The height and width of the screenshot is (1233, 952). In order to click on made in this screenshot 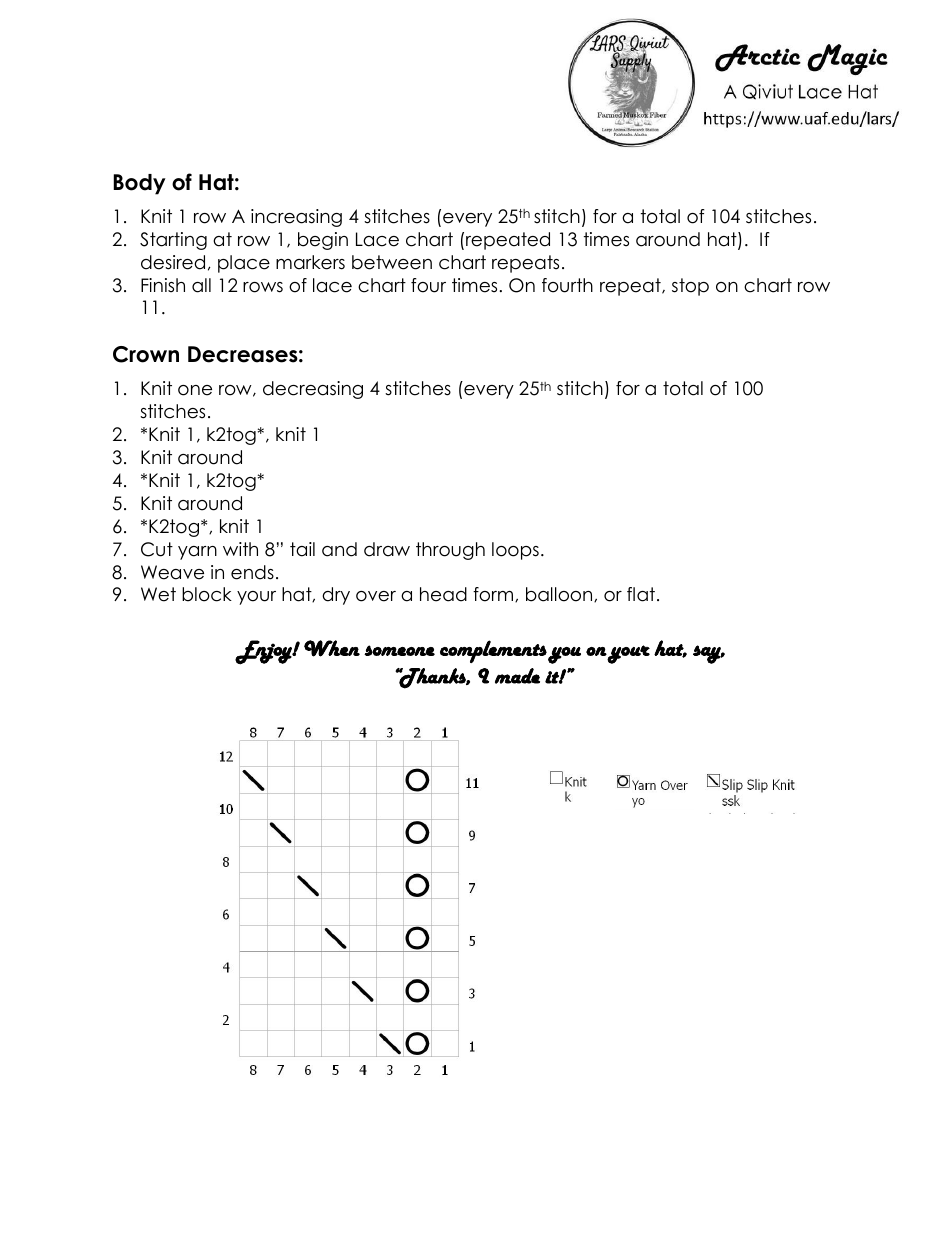, I will do `click(517, 676)`.
